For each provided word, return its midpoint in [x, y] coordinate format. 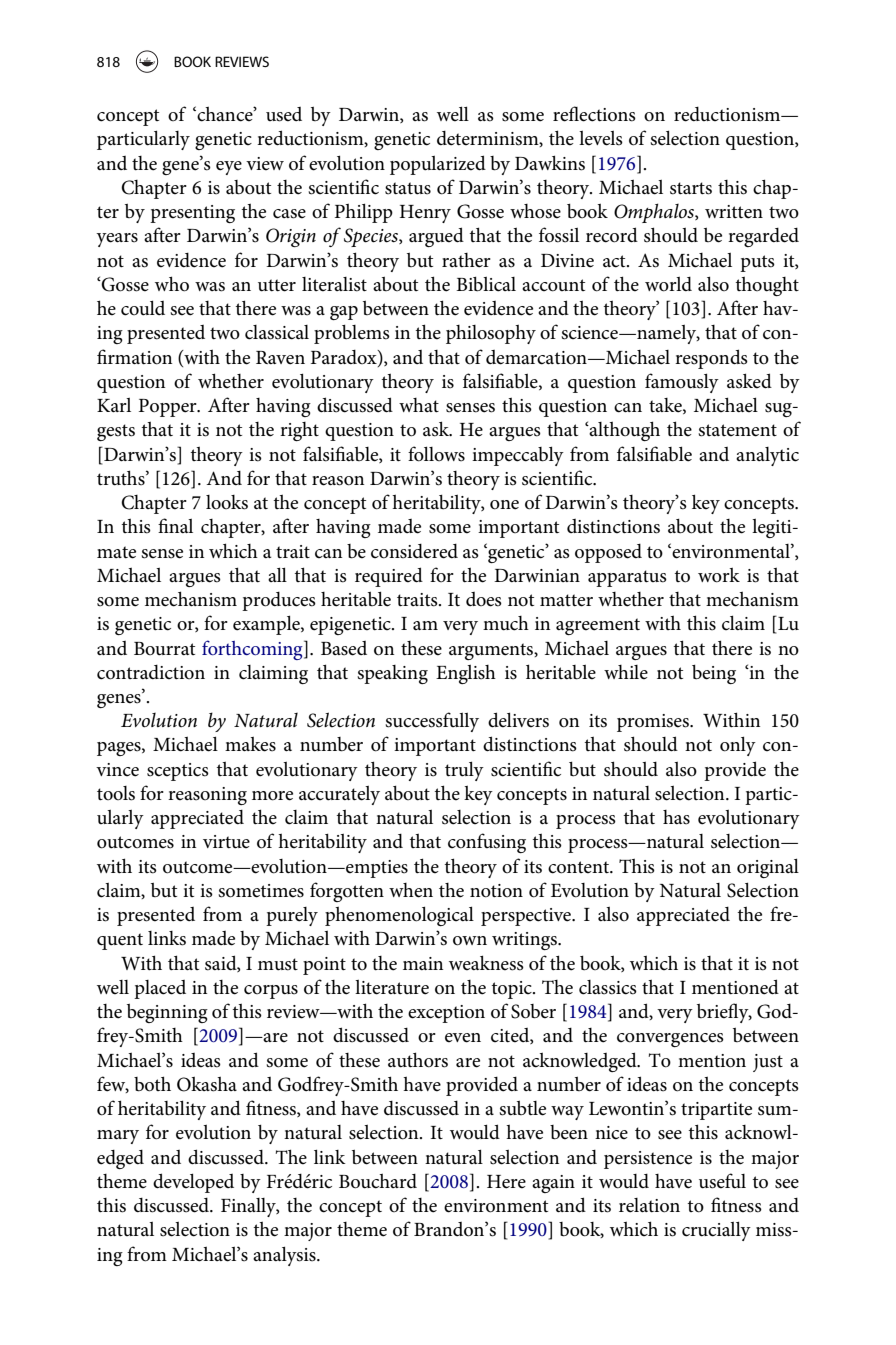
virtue [226, 842]
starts [691, 188]
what [419, 405]
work [719, 575]
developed [193, 1183]
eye [229, 168]
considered [414, 551]
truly [464, 771]
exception [446, 1014]
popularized [438, 165]
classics [608, 987]
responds [711, 359]
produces [279, 601]
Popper [169, 408]
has [676, 817]
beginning [167, 1013]
